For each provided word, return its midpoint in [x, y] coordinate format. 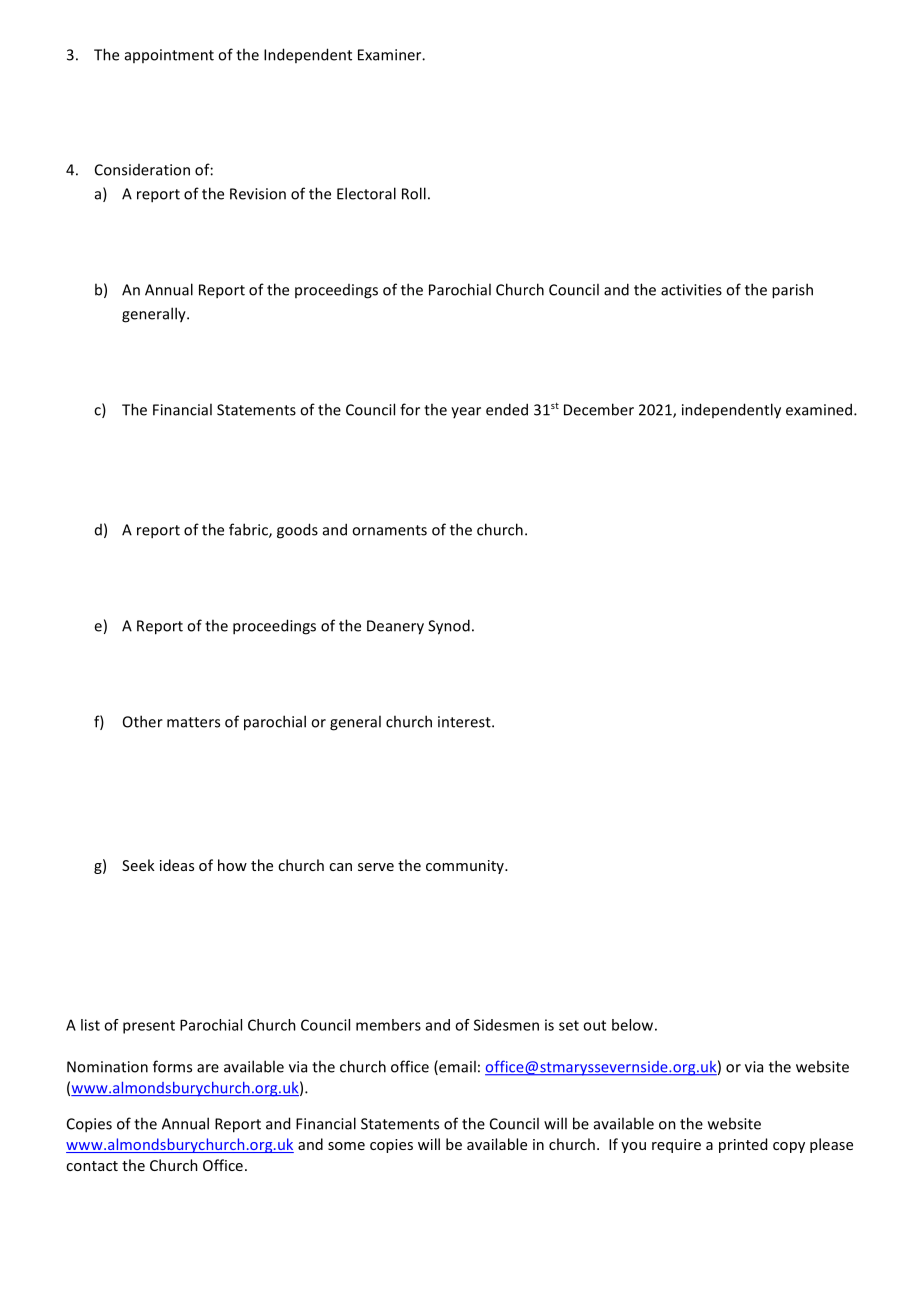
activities [691, 290]
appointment [169, 56]
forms [172, 1066]
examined [820, 409]
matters [193, 722]
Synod [449, 627]
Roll [414, 193]
